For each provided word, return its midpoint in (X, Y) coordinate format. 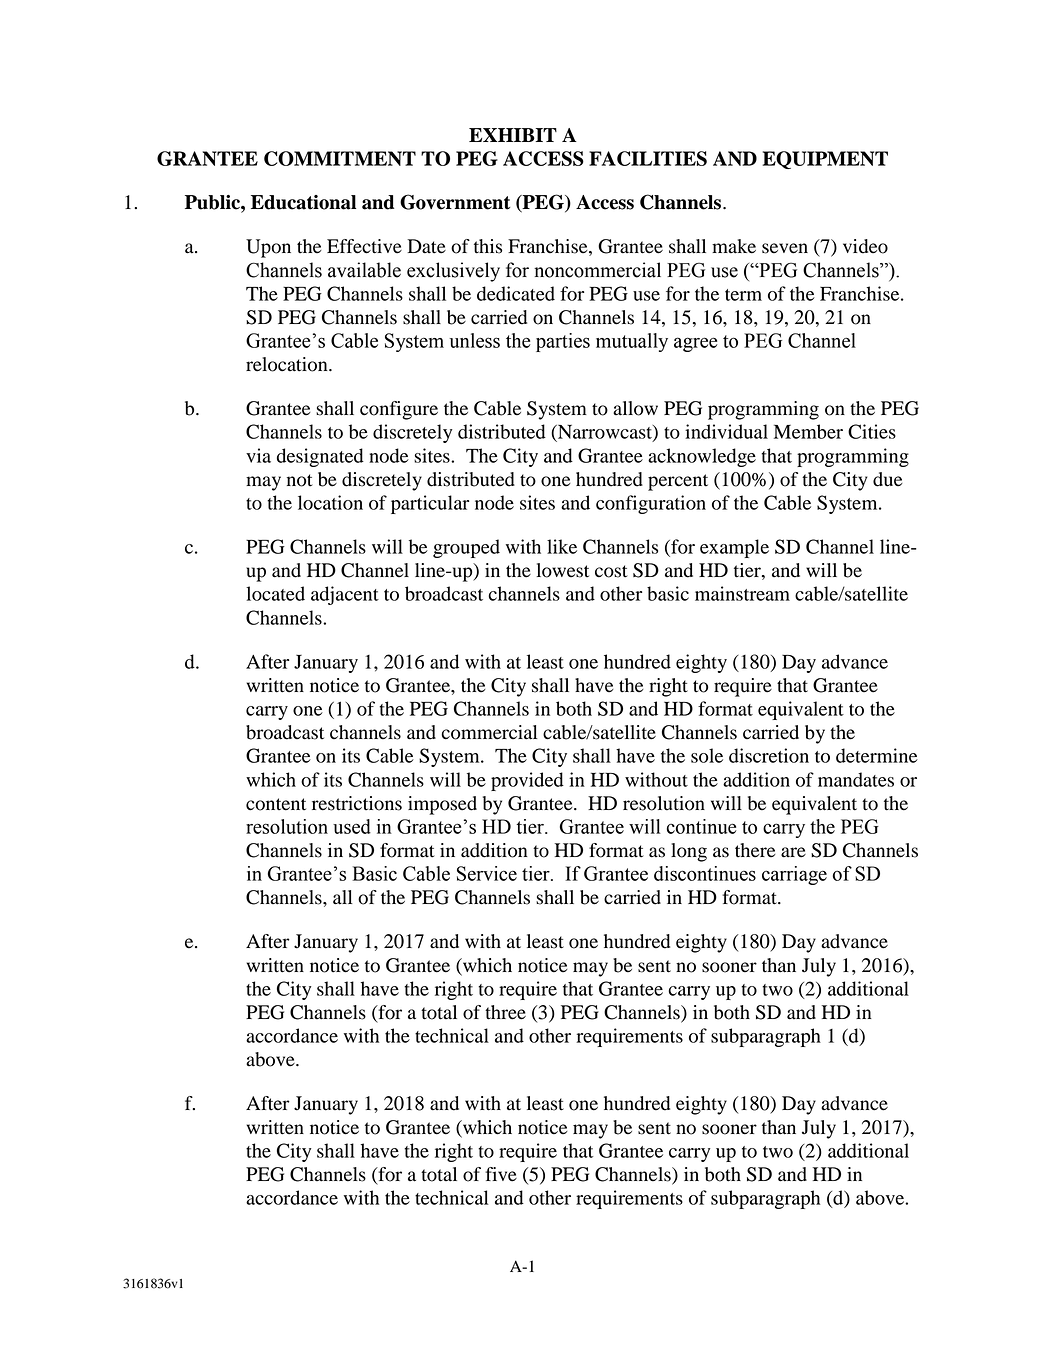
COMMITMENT (340, 158)
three (505, 1012)
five (501, 1174)
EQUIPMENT (825, 160)
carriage (794, 875)
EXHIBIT (513, 135)
